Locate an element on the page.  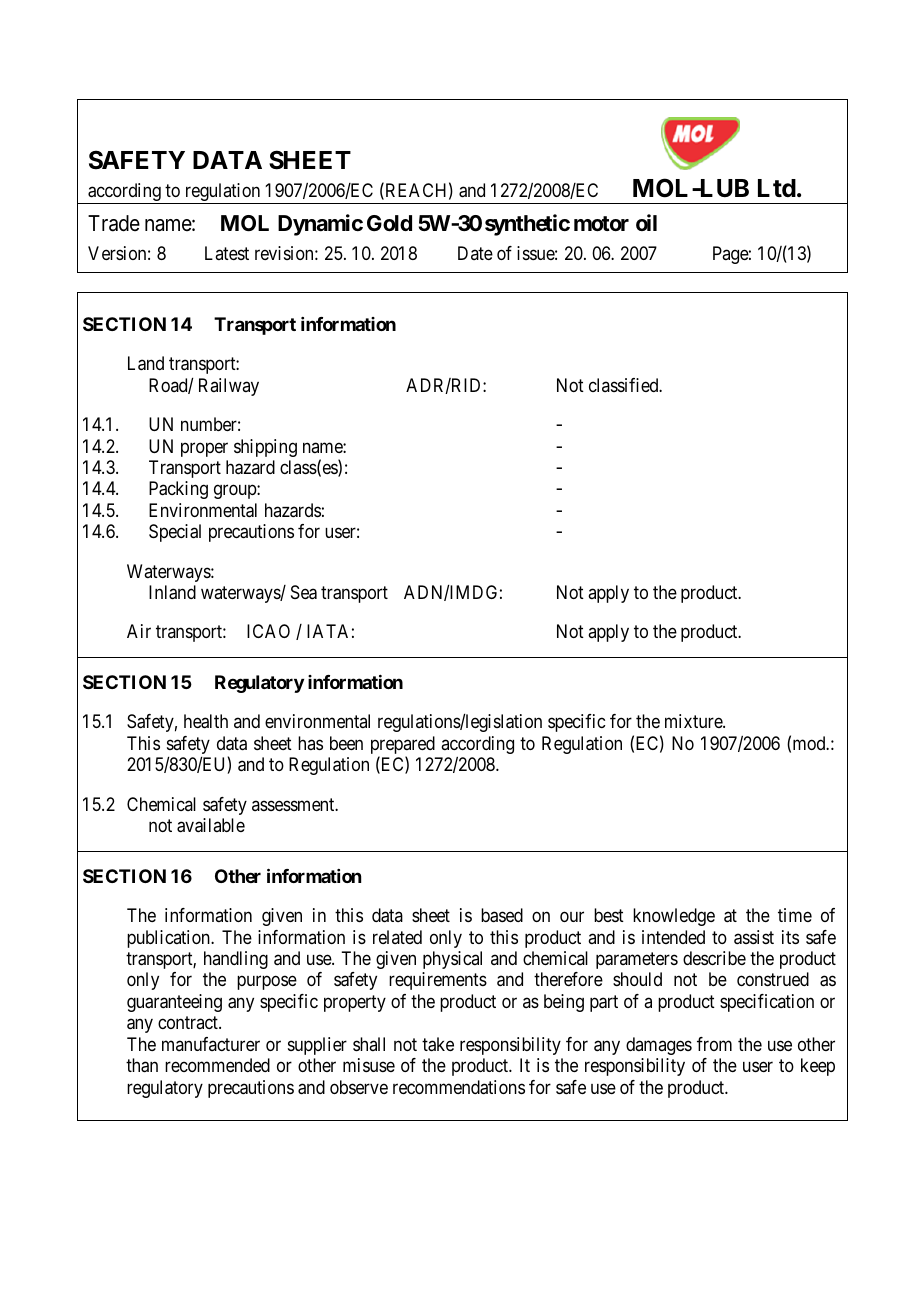
Ltd is located at coordinates (777, 188).
